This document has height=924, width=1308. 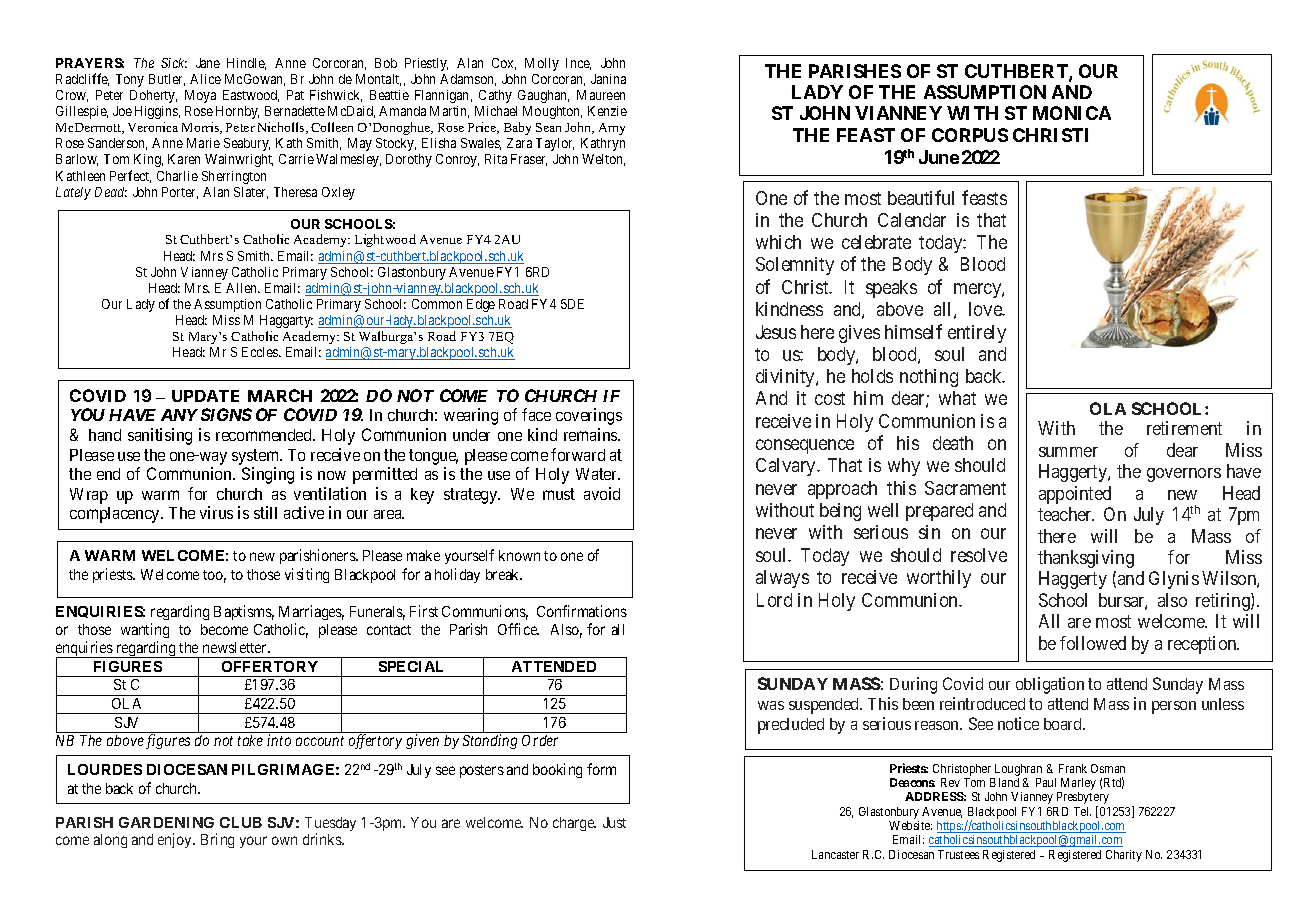 What do you see at coordinates (589, 416) in the document?
I see `coverings` at bounding box center [589, 416].
